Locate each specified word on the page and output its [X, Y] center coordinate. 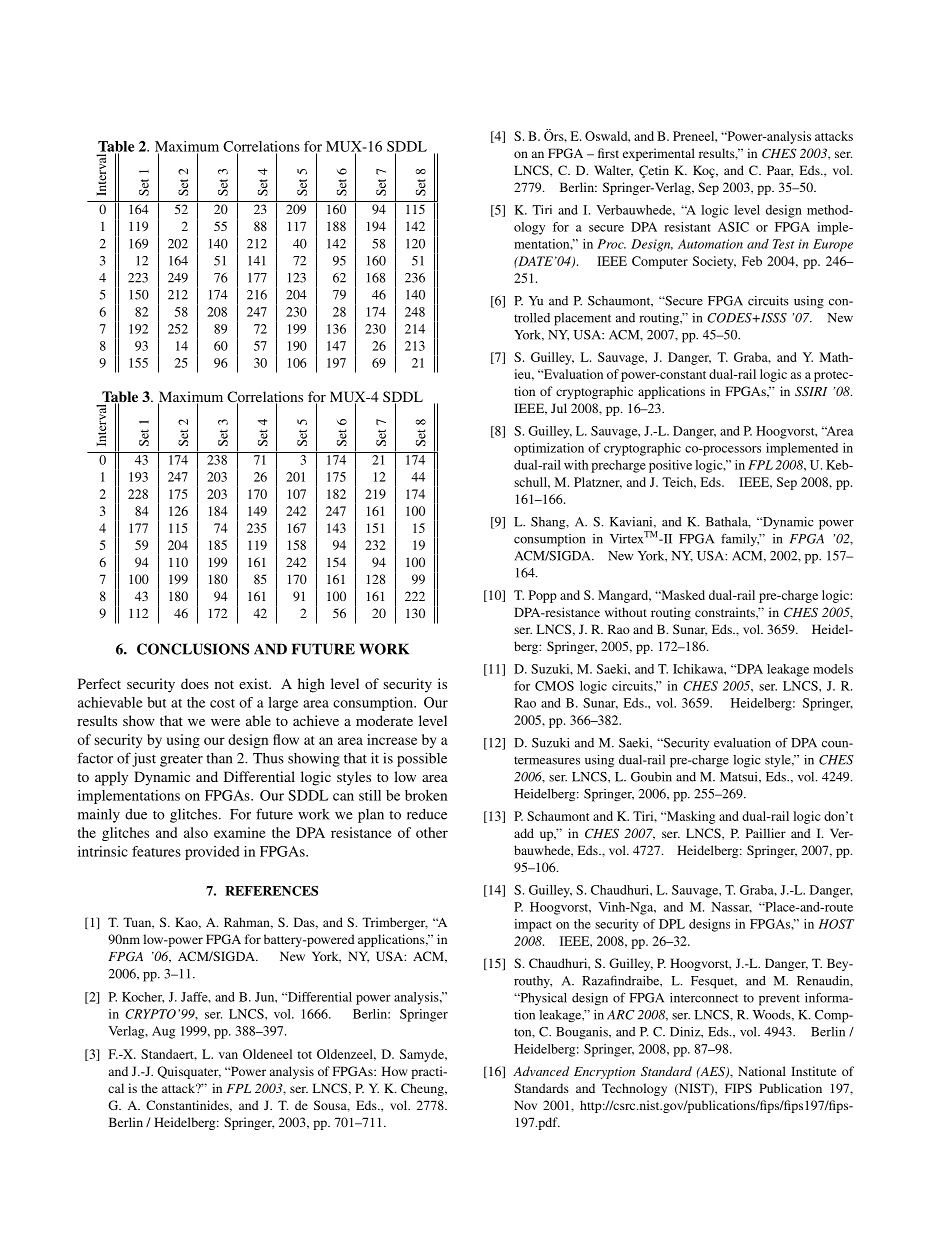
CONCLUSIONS [193, 649]
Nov [525, 1105]
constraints [726, 612]
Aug [163, 1032]
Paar [780, 171]
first [608, 153]
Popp [543, 596]
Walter [613, 171]
